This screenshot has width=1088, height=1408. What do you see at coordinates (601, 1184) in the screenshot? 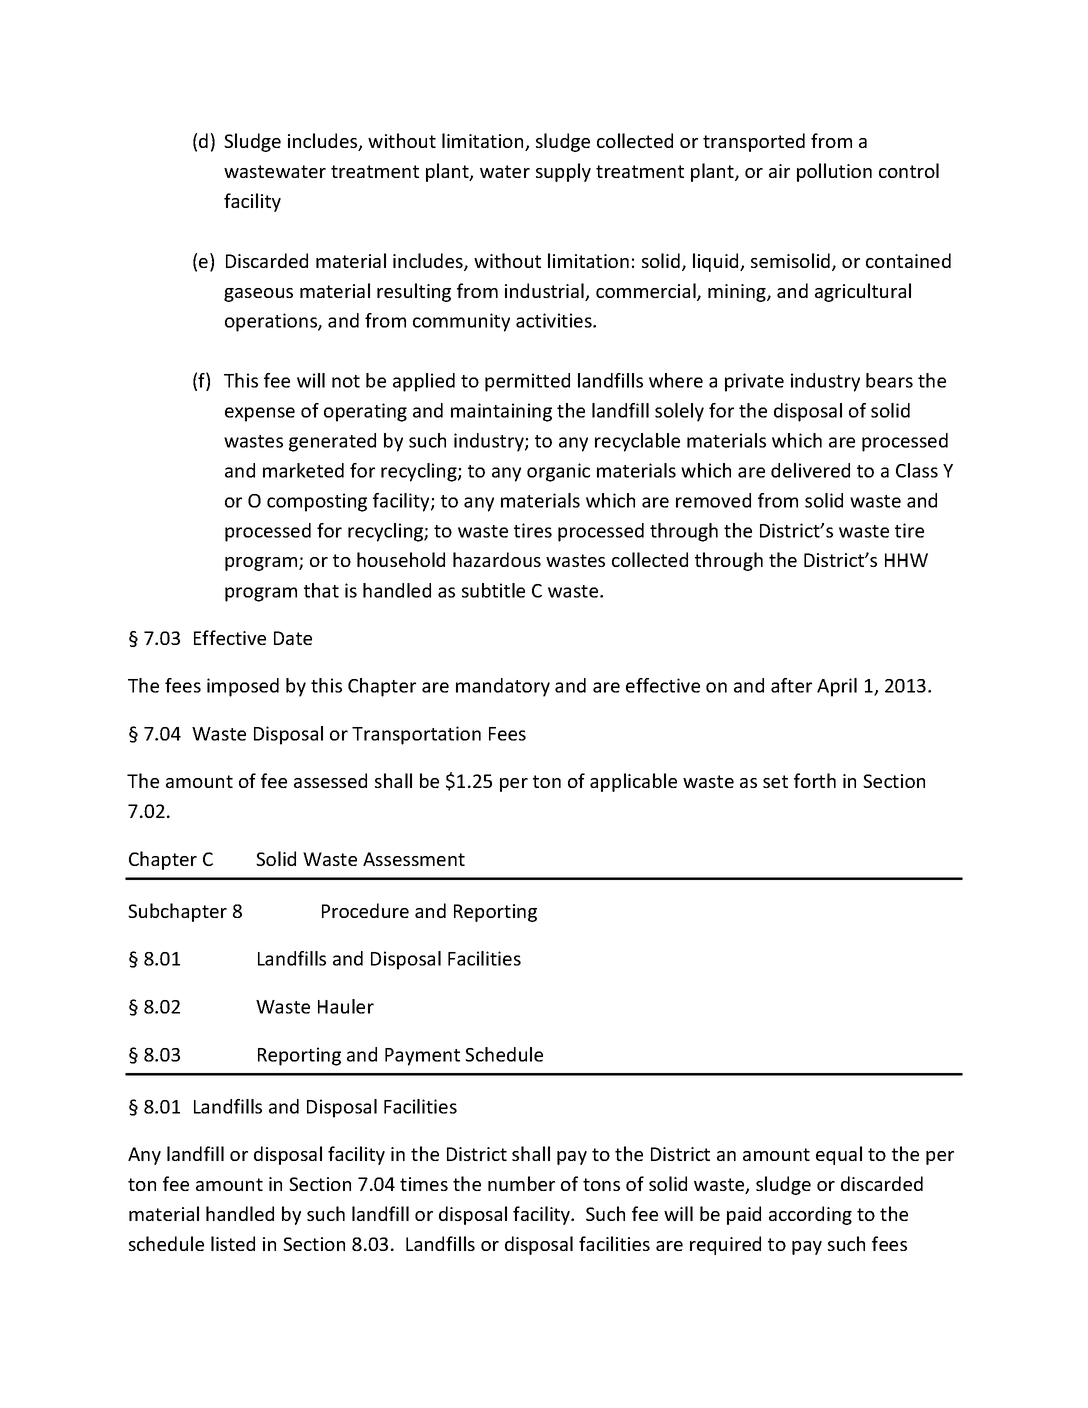
I see `tons` at bounding box center [601, 1184].
